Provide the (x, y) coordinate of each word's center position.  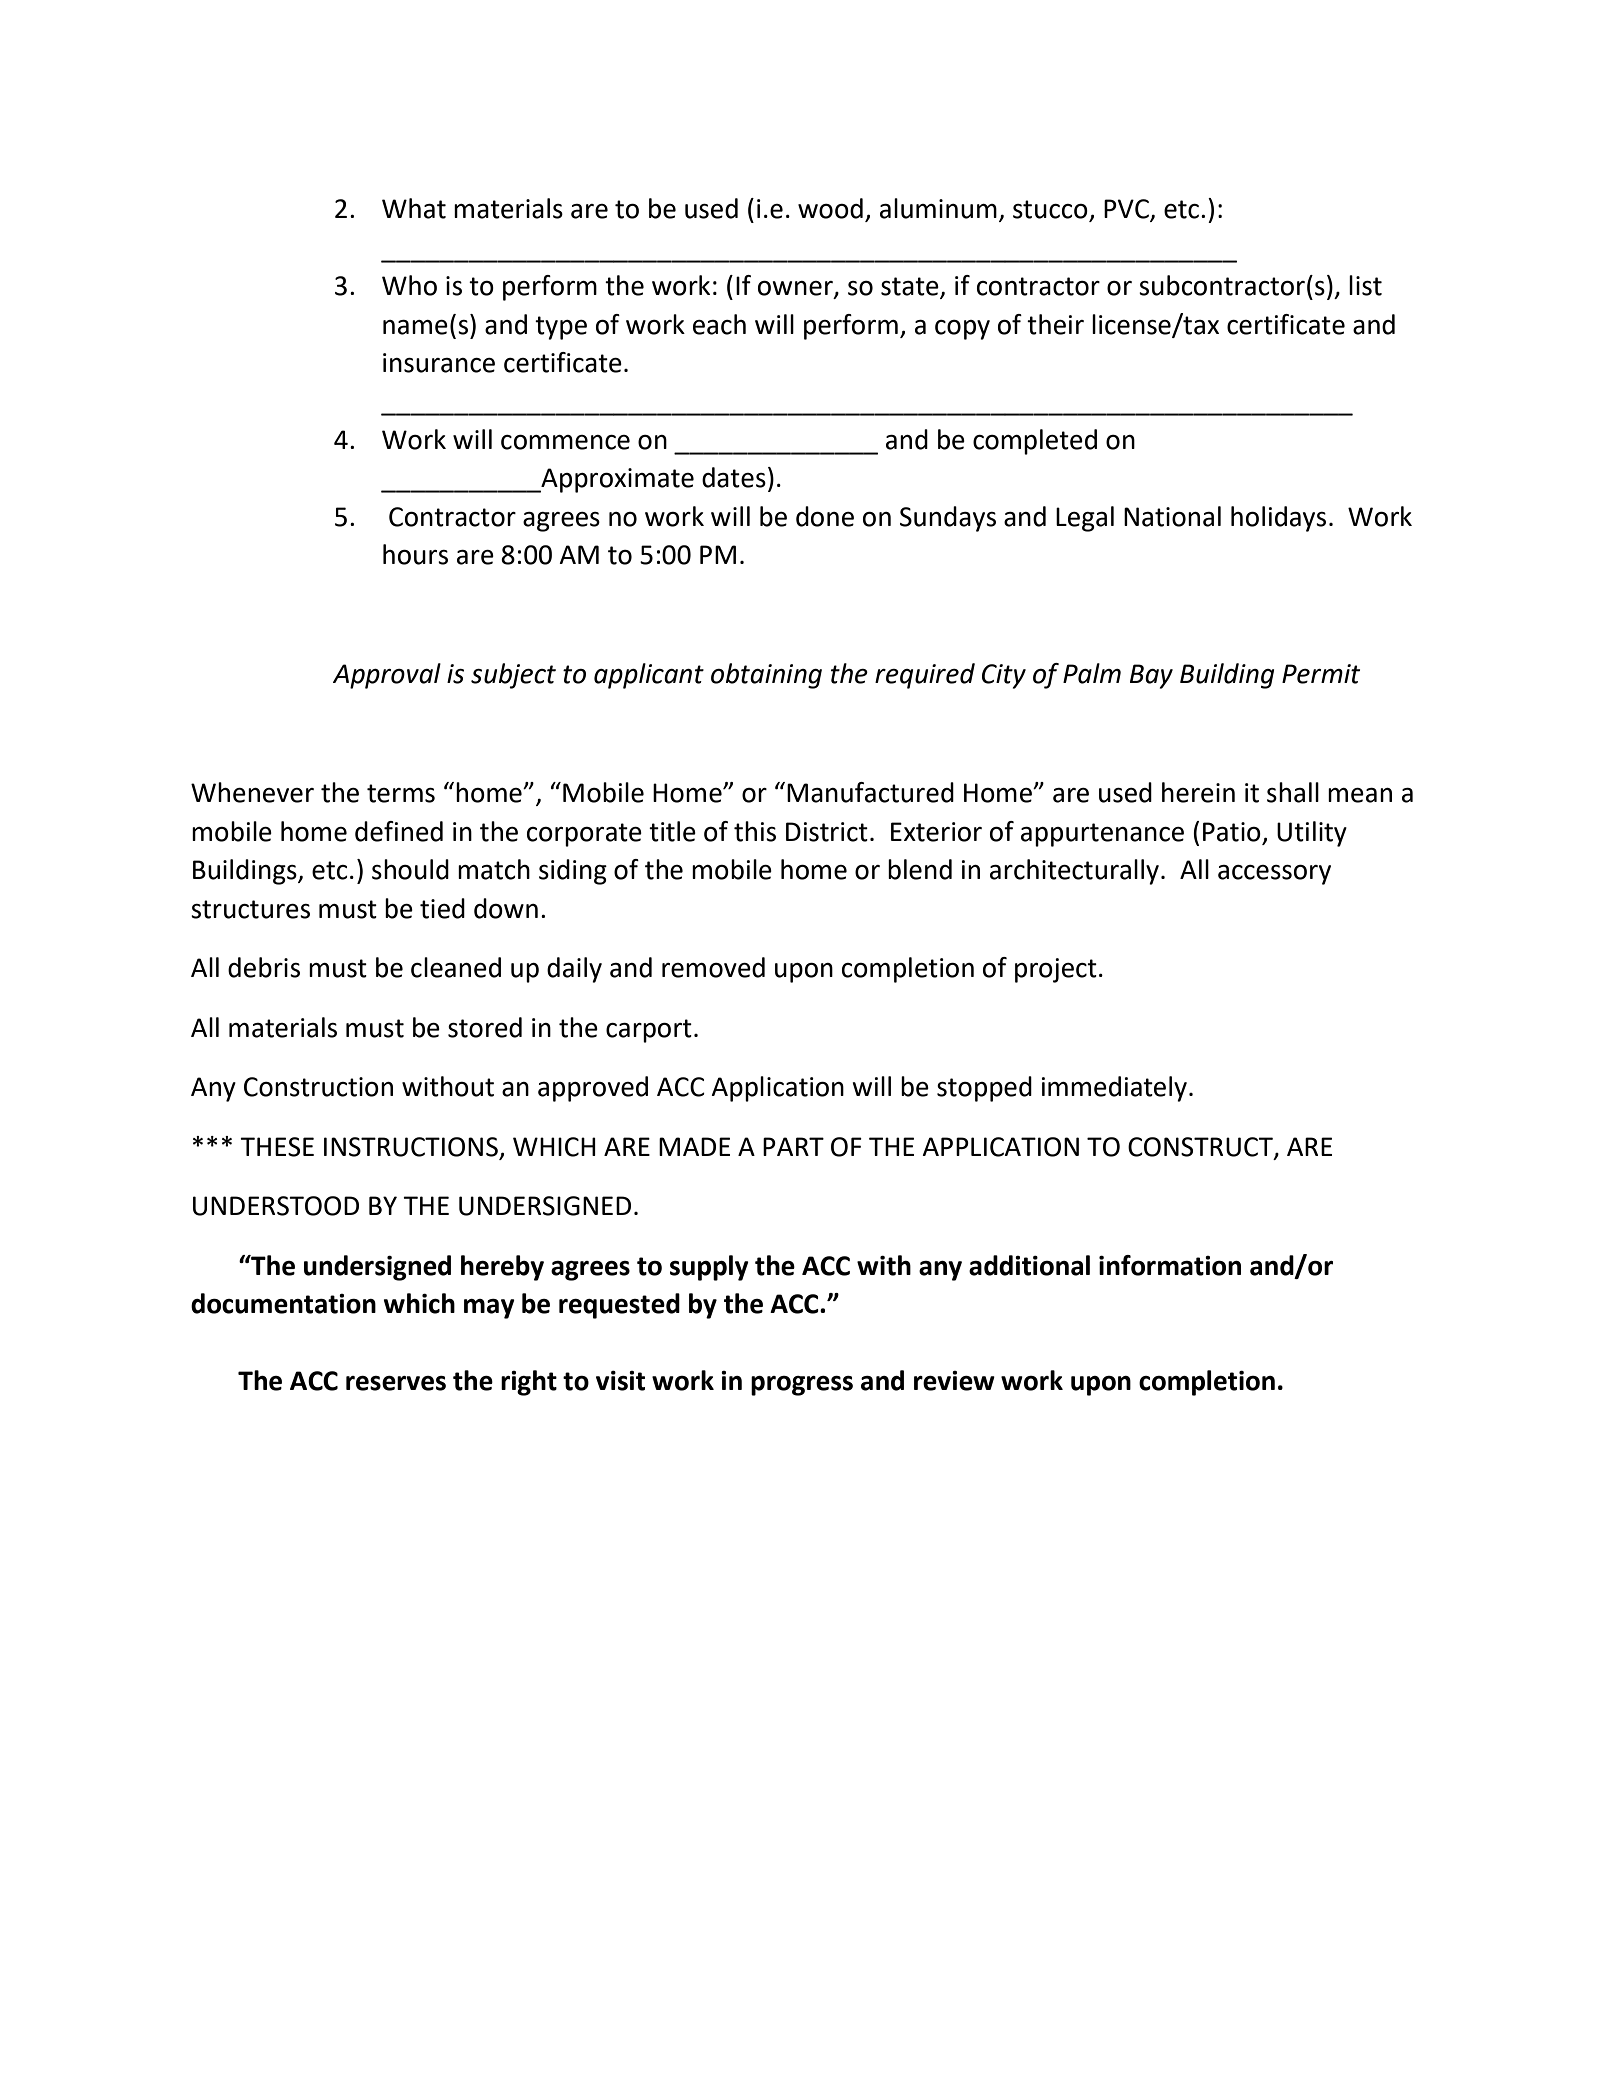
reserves (396, 1383)
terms (401, 793)
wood (830, 208)
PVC (1127, 210)
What (414, 208)
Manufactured (870, 792)
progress (802, 1386)
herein (1198, 792)
